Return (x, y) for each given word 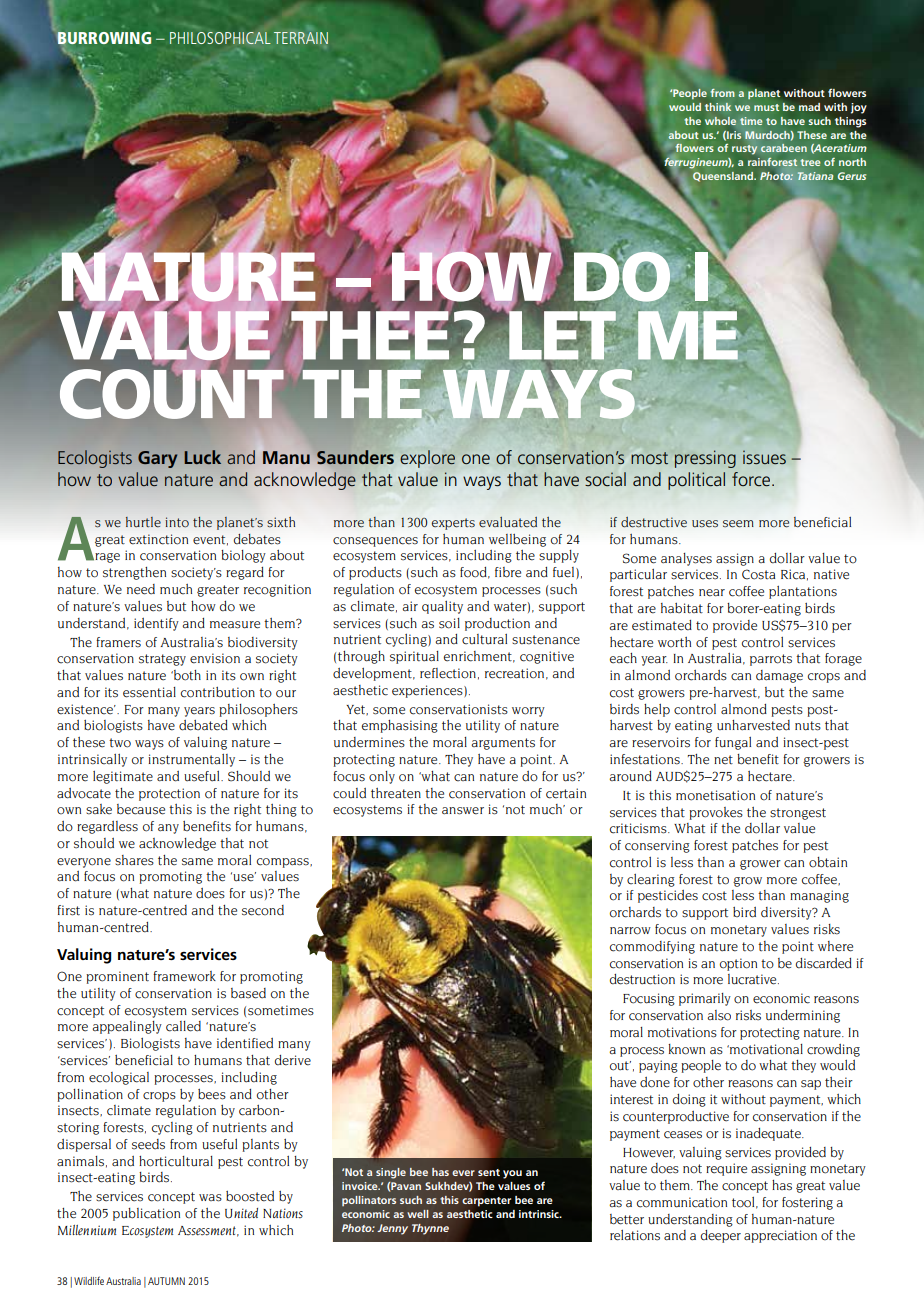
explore (427, 459)
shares (134, 860)
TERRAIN (301, 38)
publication (146, 1214)
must (766, 107)
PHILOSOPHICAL (220, 38)
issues (764, 457)
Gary (157, 459)
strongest (798, 814)
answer (463, 811)
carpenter (486, 1202)
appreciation (780, 1236)
